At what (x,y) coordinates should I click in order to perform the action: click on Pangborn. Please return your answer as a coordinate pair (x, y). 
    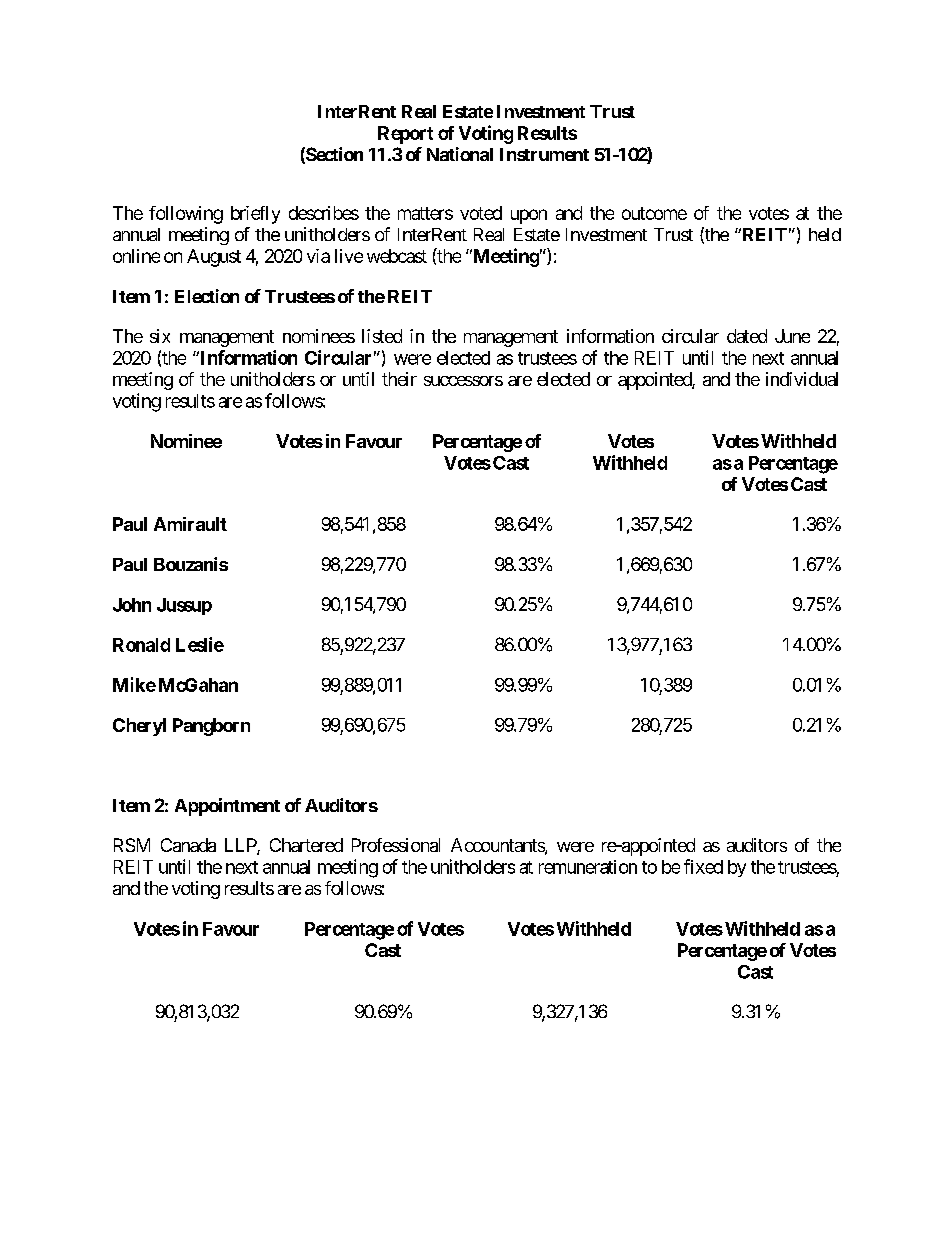
    Looking at the image, I should click on (211, 727).
